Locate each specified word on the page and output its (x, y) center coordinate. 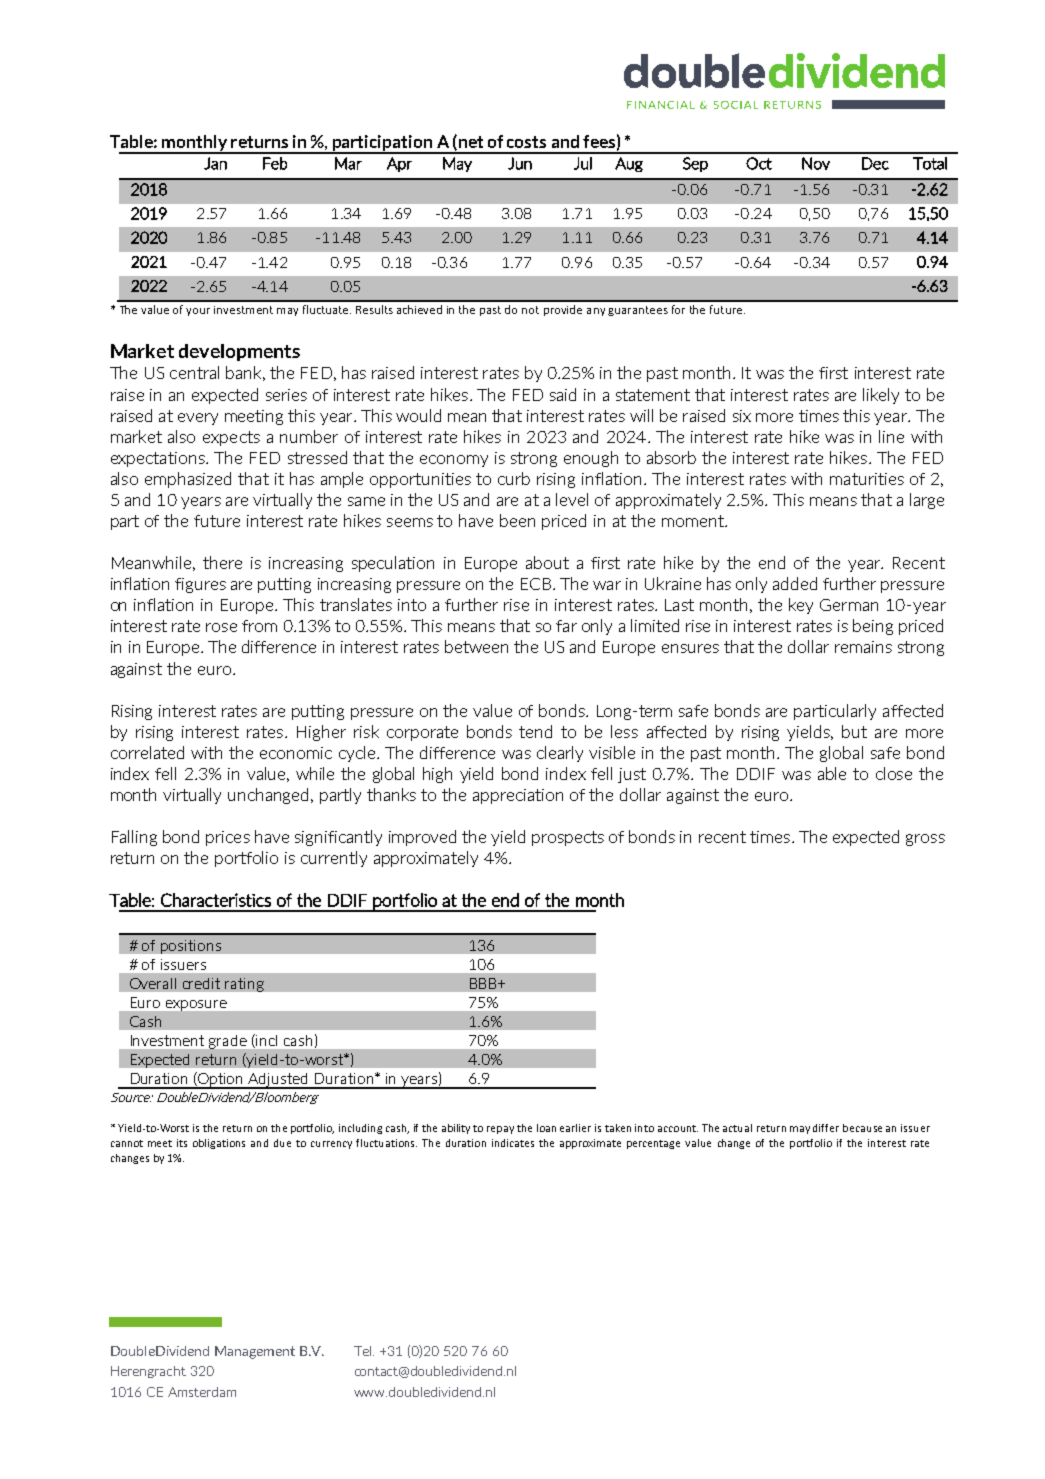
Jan (215, 163)
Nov (816, 163)
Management (255, 1352)
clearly (560, 754)
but (854, 731)
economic (296, 753)
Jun (520, 163)
